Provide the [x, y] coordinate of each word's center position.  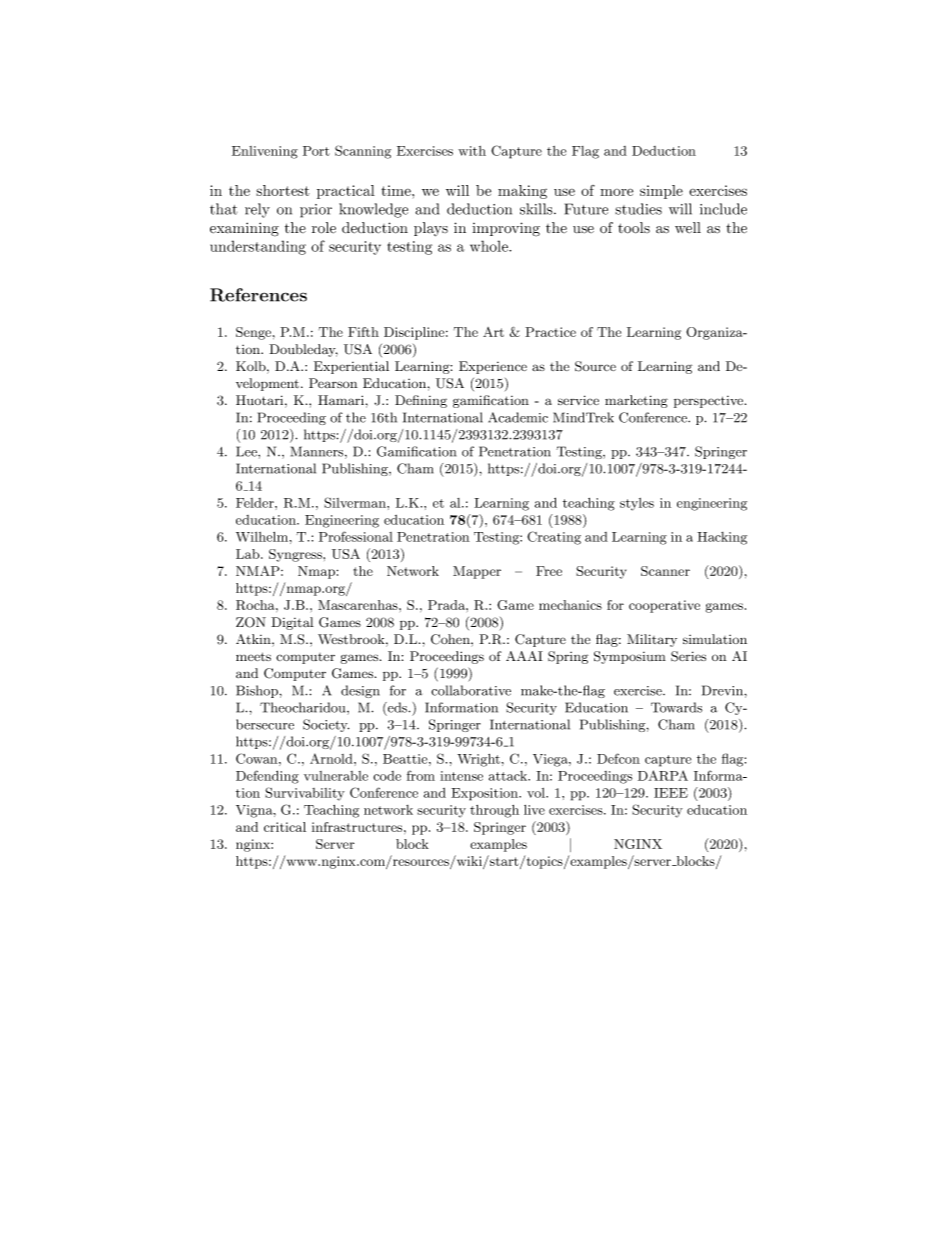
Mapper [477, 572]
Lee [247, 451]
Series [688, 656]
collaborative [471, 690]
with [472, 151]
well [688, 228]
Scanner [665, 571]
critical [285, 827]
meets [253, 656]
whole [490, 246]
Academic [518, 417]
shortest [283, 190]
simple [661, 192]
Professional [356, 536]
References [258, 295]
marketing [636, 401]
